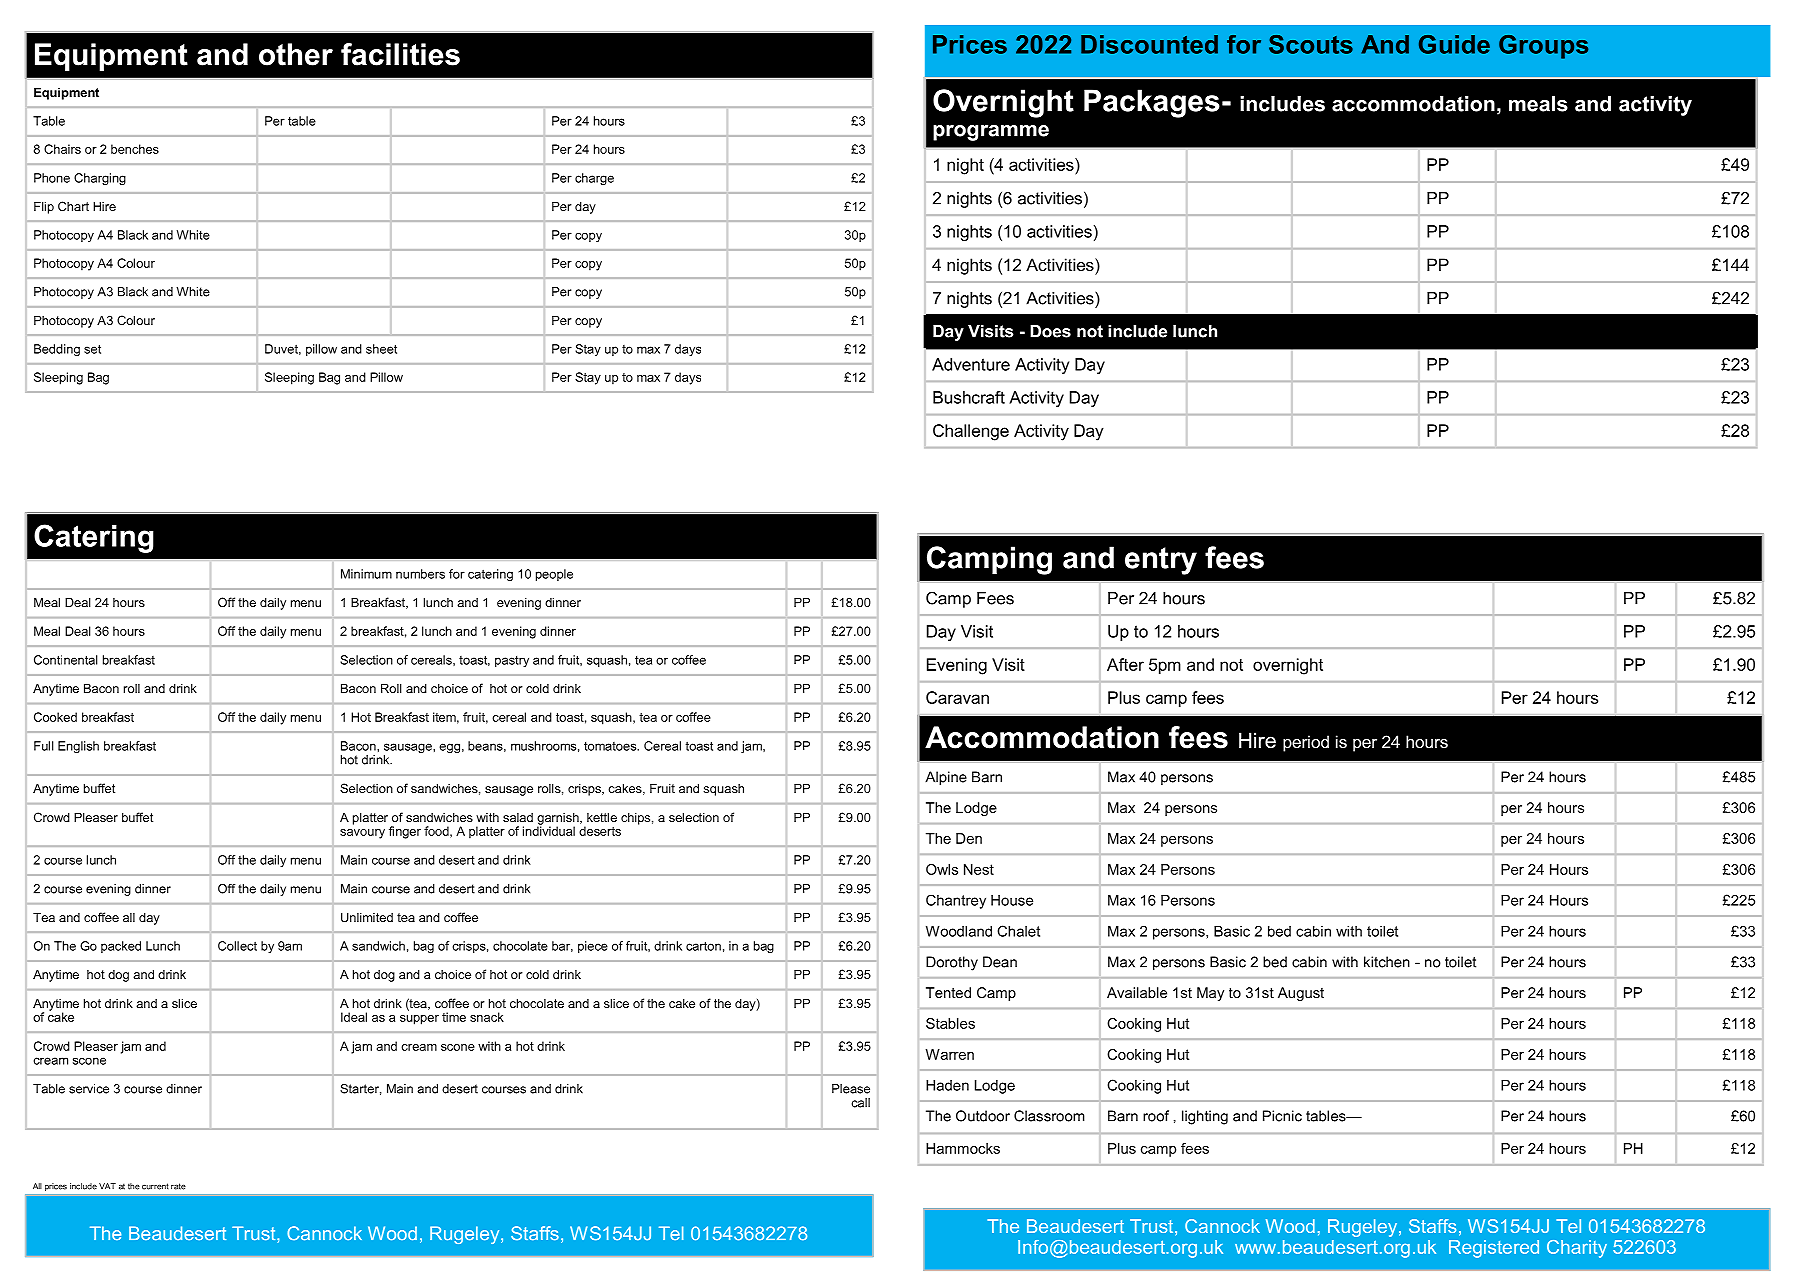 Image resolution: width=1804 pixels, height=1276 pixels. What do you see at coordinates (991, 133) in the image?
I see `programme` at bounding box center [991, 133].
